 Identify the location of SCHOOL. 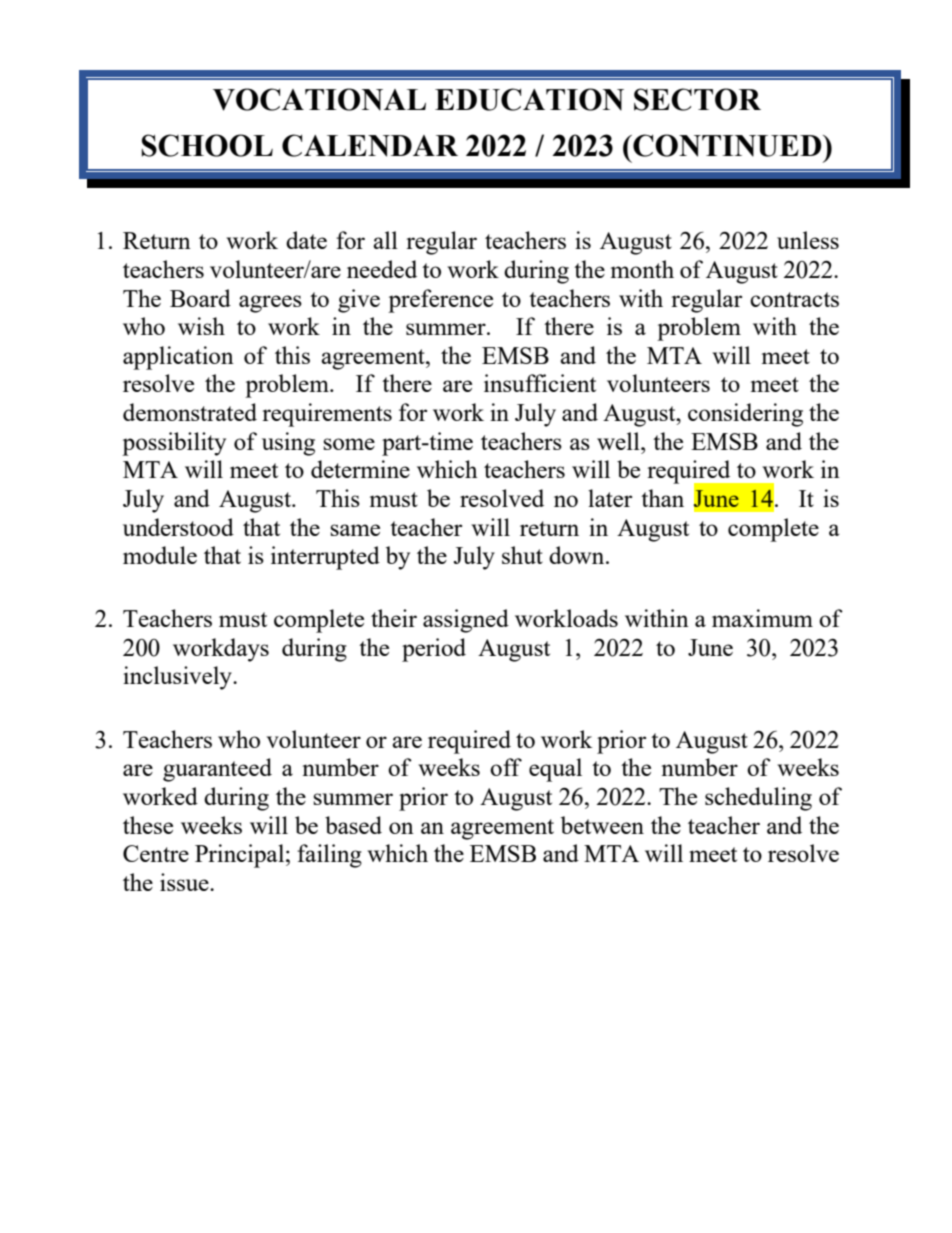
(207, 145).
